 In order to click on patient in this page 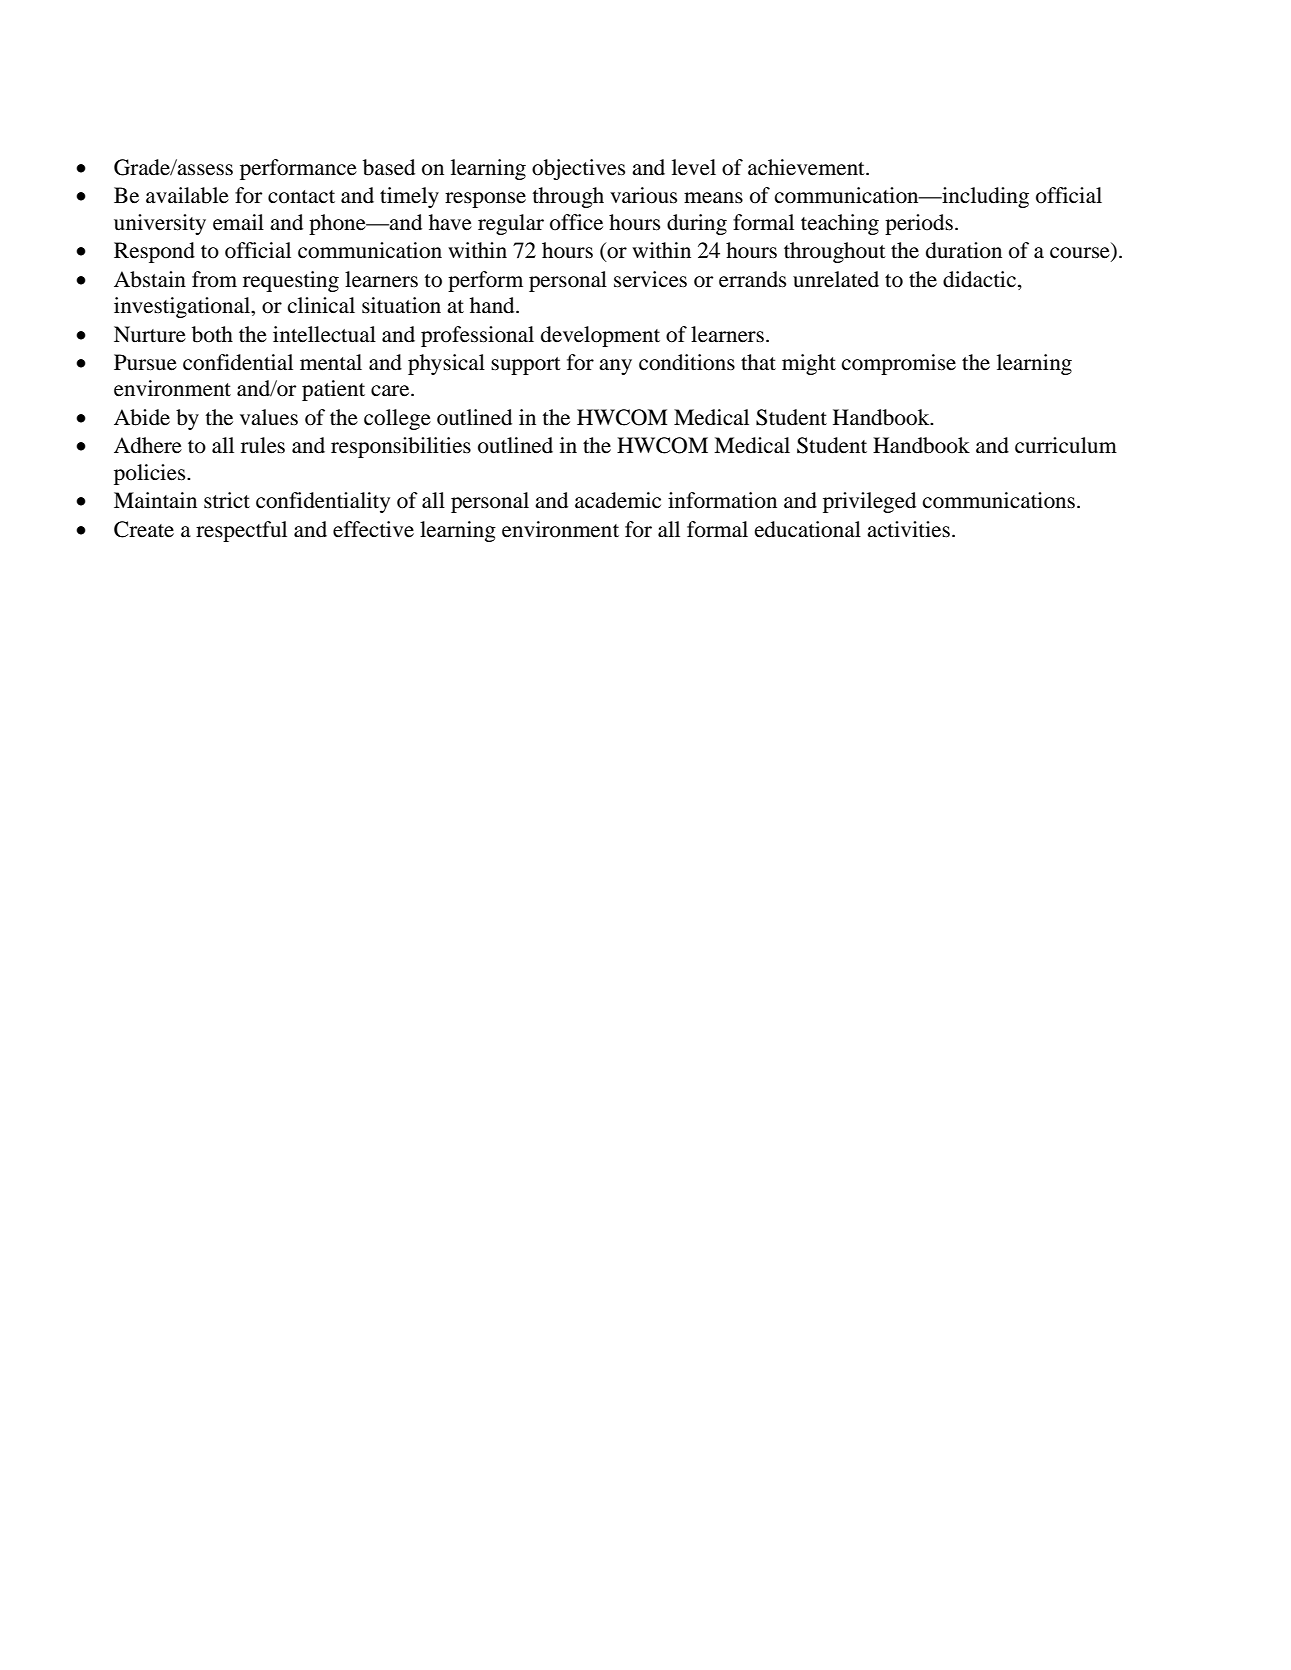, I will do `click(333, 390)`.
